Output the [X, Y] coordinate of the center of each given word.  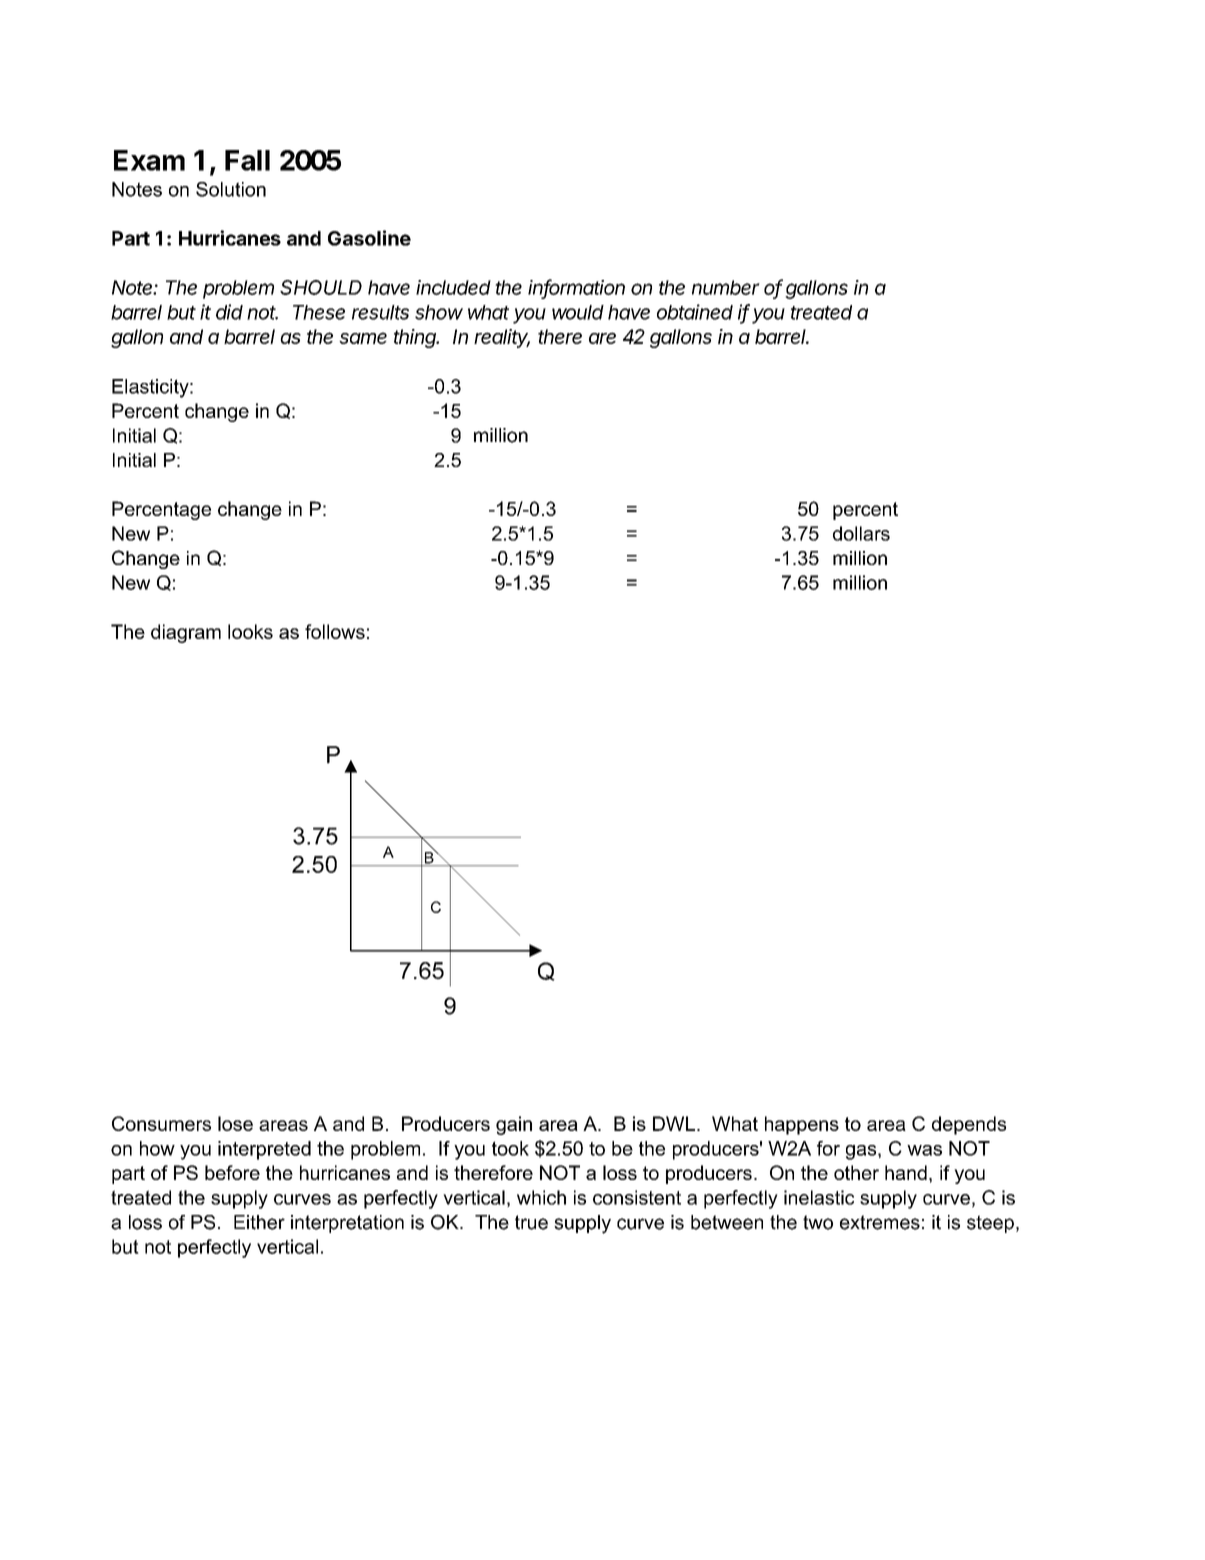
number [726, 287]
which [541, 1197]
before [232, 1172]
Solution [231, 189]
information [576, 288]
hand [906, 1172]
